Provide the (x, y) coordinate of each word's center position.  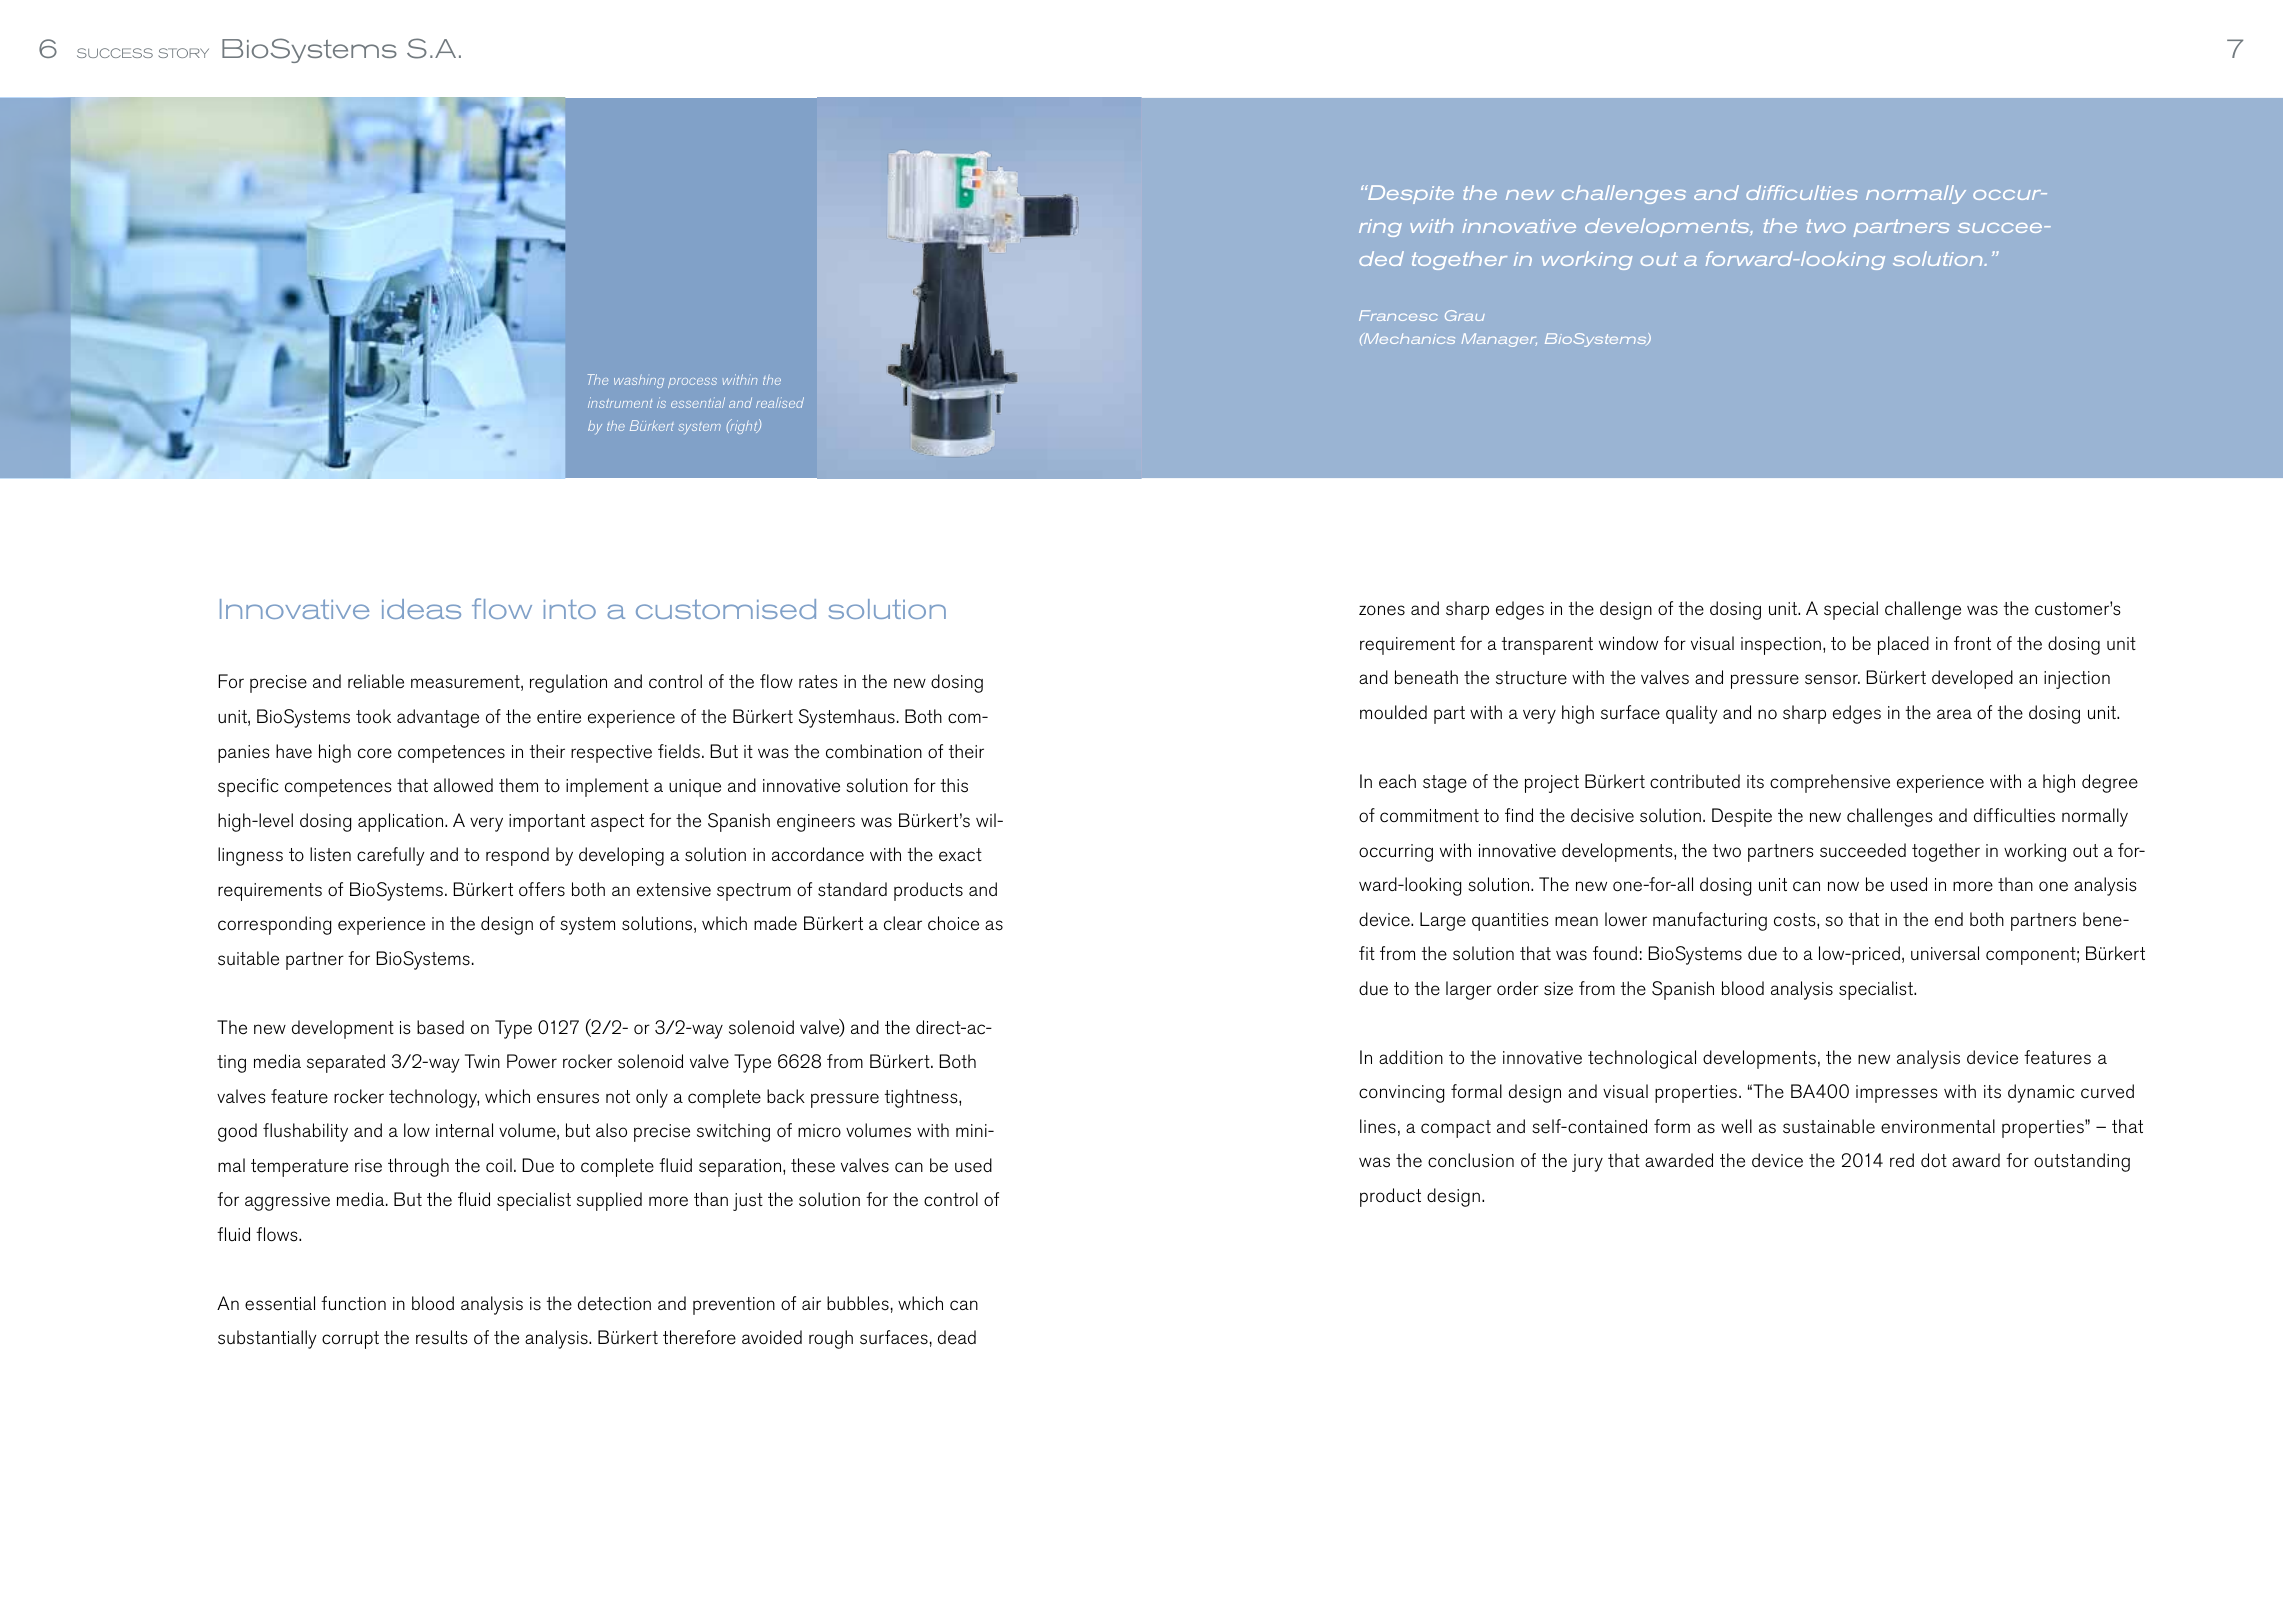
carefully (390, 856)
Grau (1465, 315)
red (1902, 1160)
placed (1903, 645)
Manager (1499, 340)
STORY (183, 53)
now (1843, 886)
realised (780, 402)
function (353, 1303)
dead (957, 1337)
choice (953, 923)
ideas (421, 609)
